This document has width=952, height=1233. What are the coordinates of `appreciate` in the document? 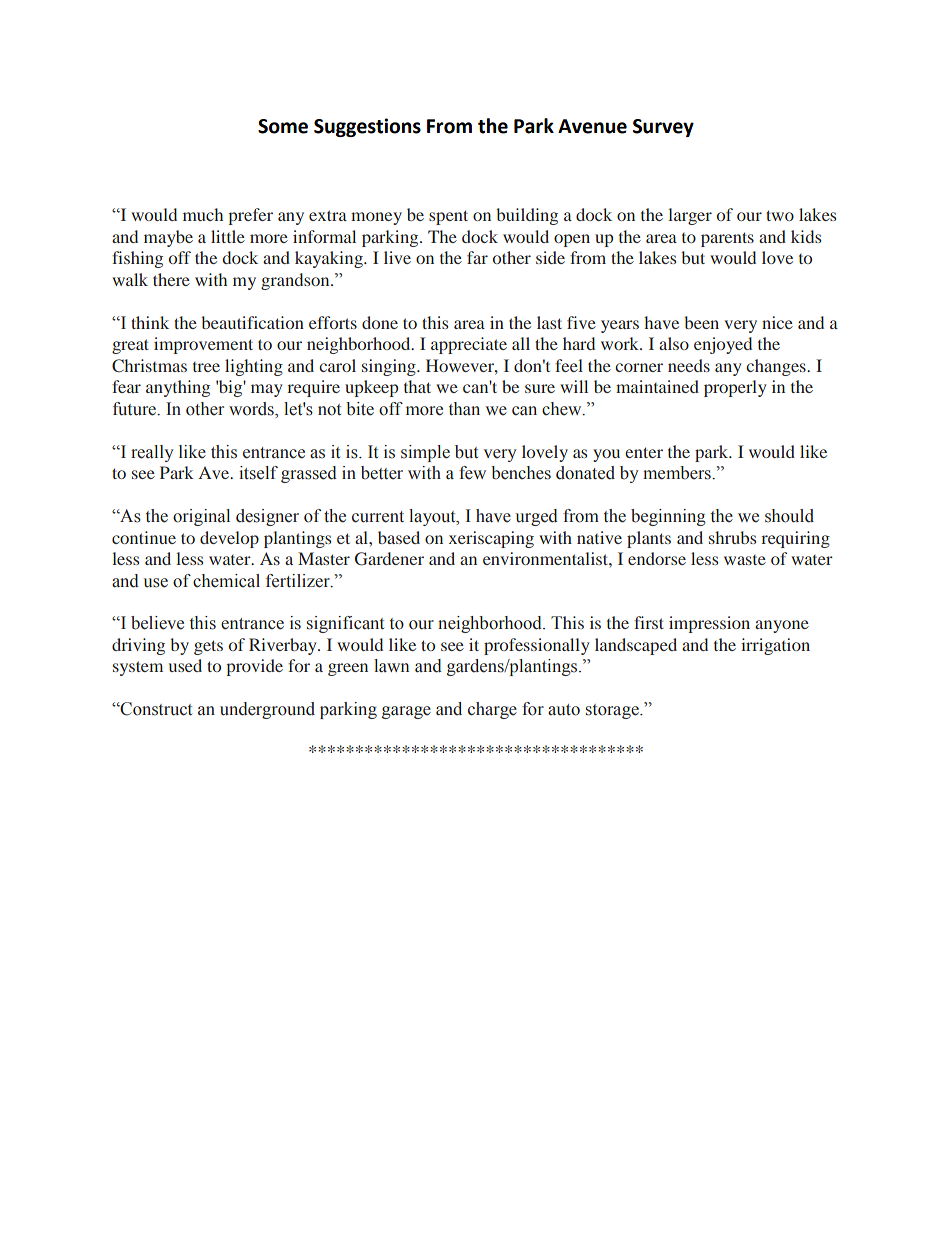 It's located at (469, 345).
